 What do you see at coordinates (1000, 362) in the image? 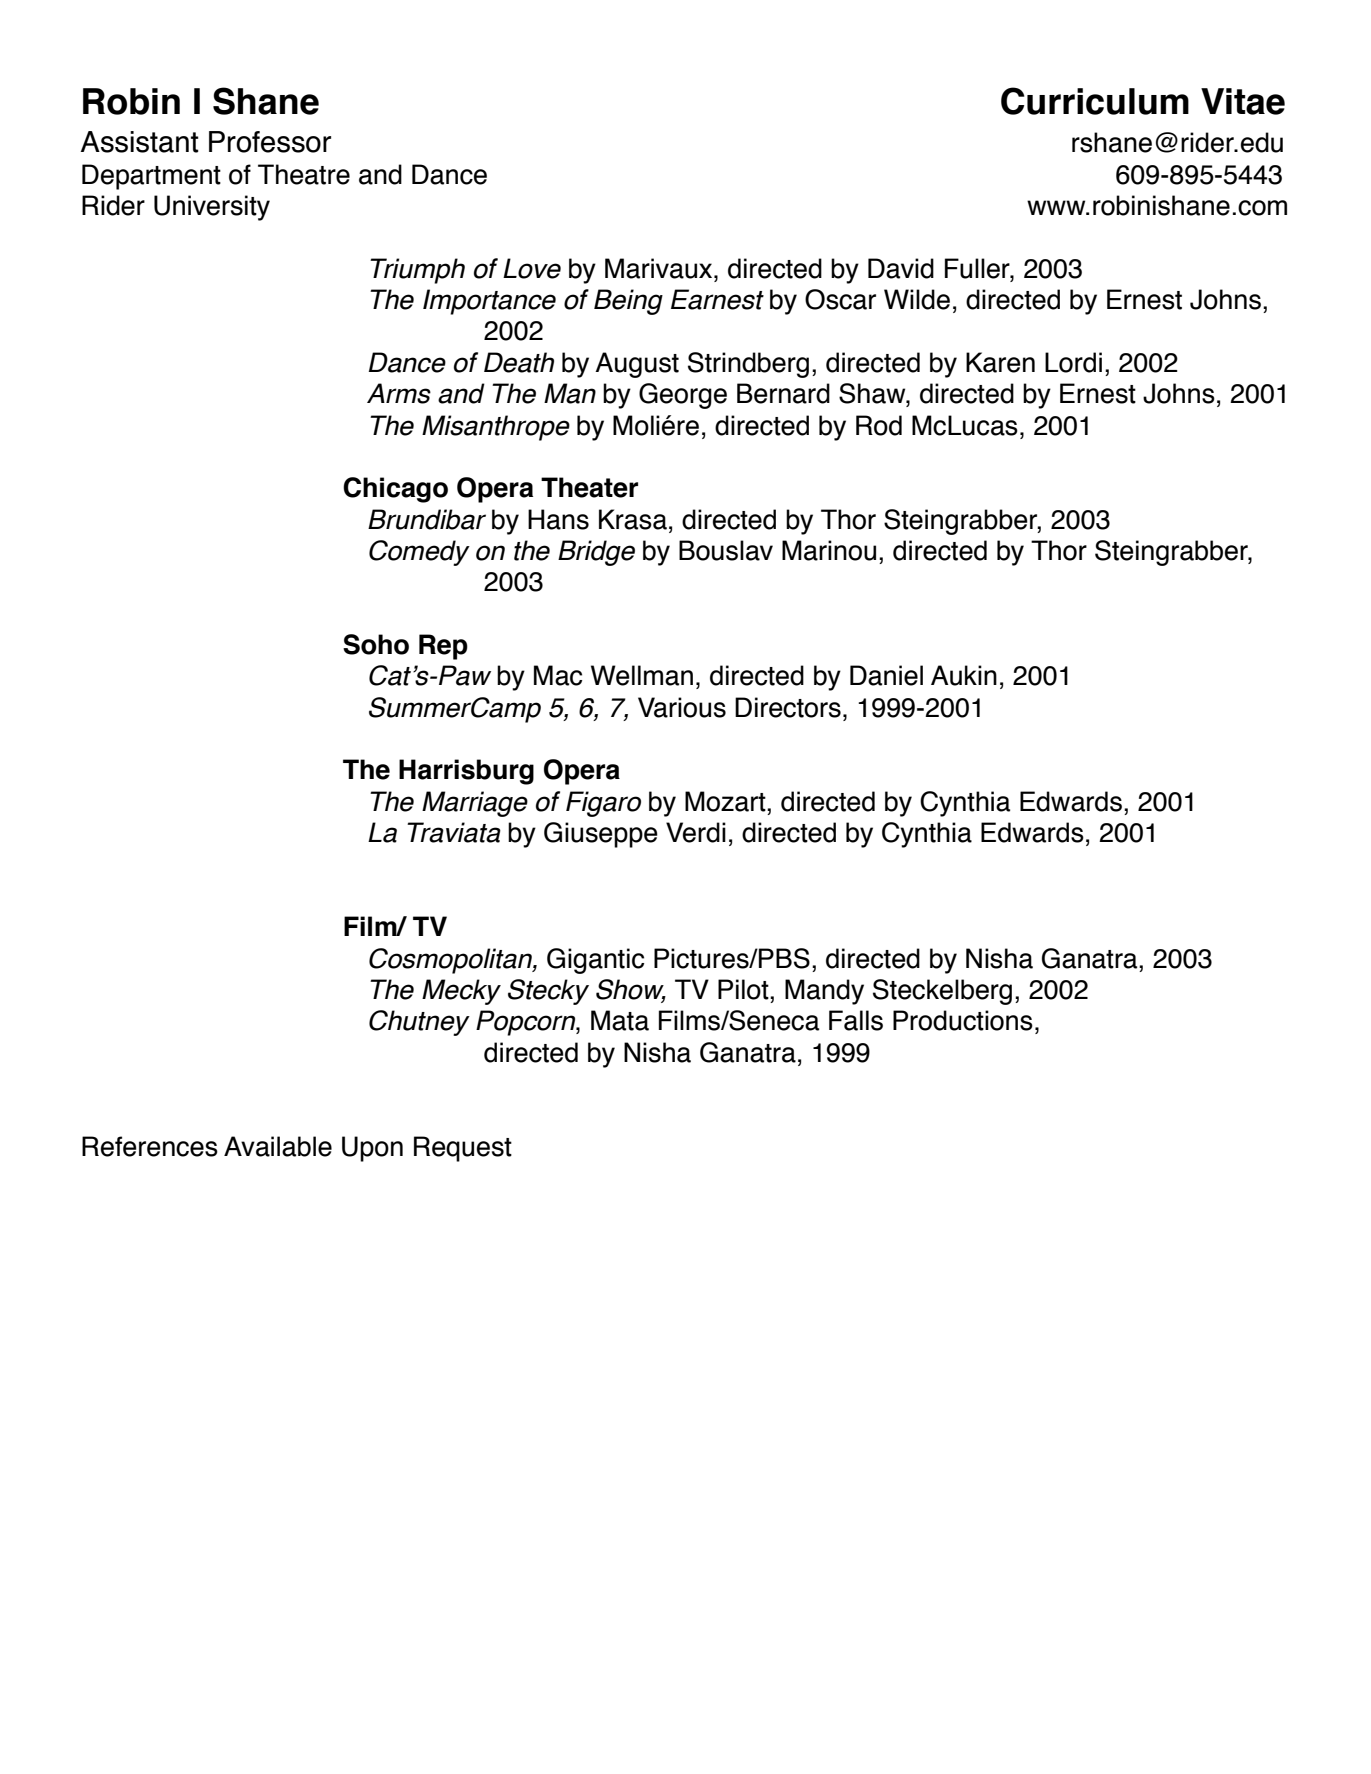
I see `Karen` at bounding box center [1000, 362].
